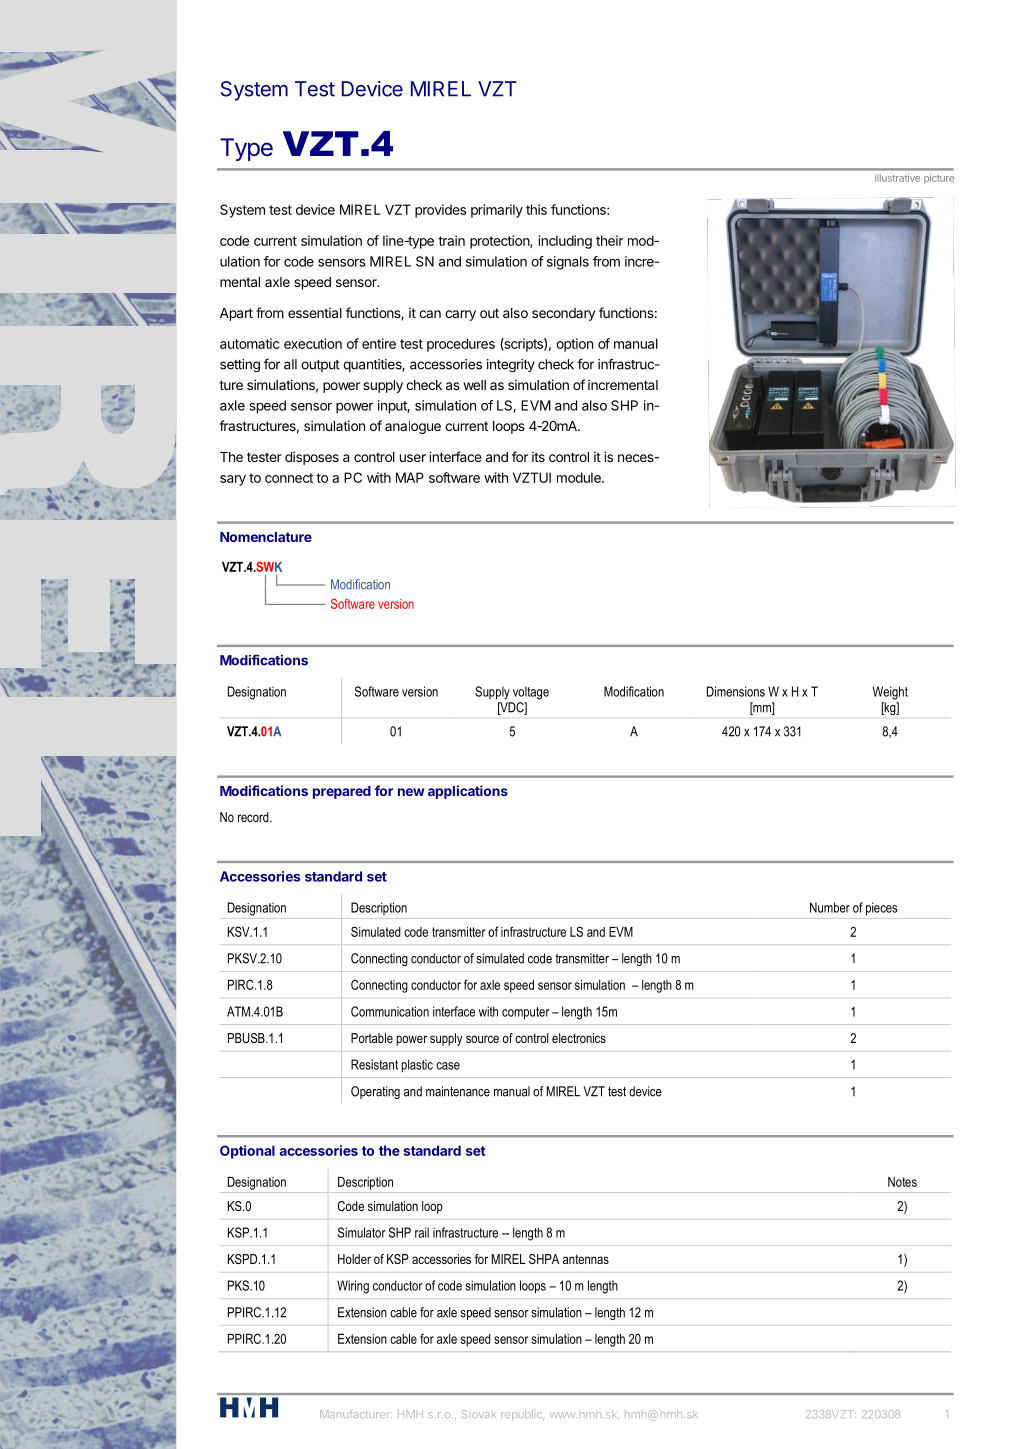 The height and width of the image is (1449, 1024). Describe the element at coordinates (372, 1038) in the image. I see `Portable` at that location.
